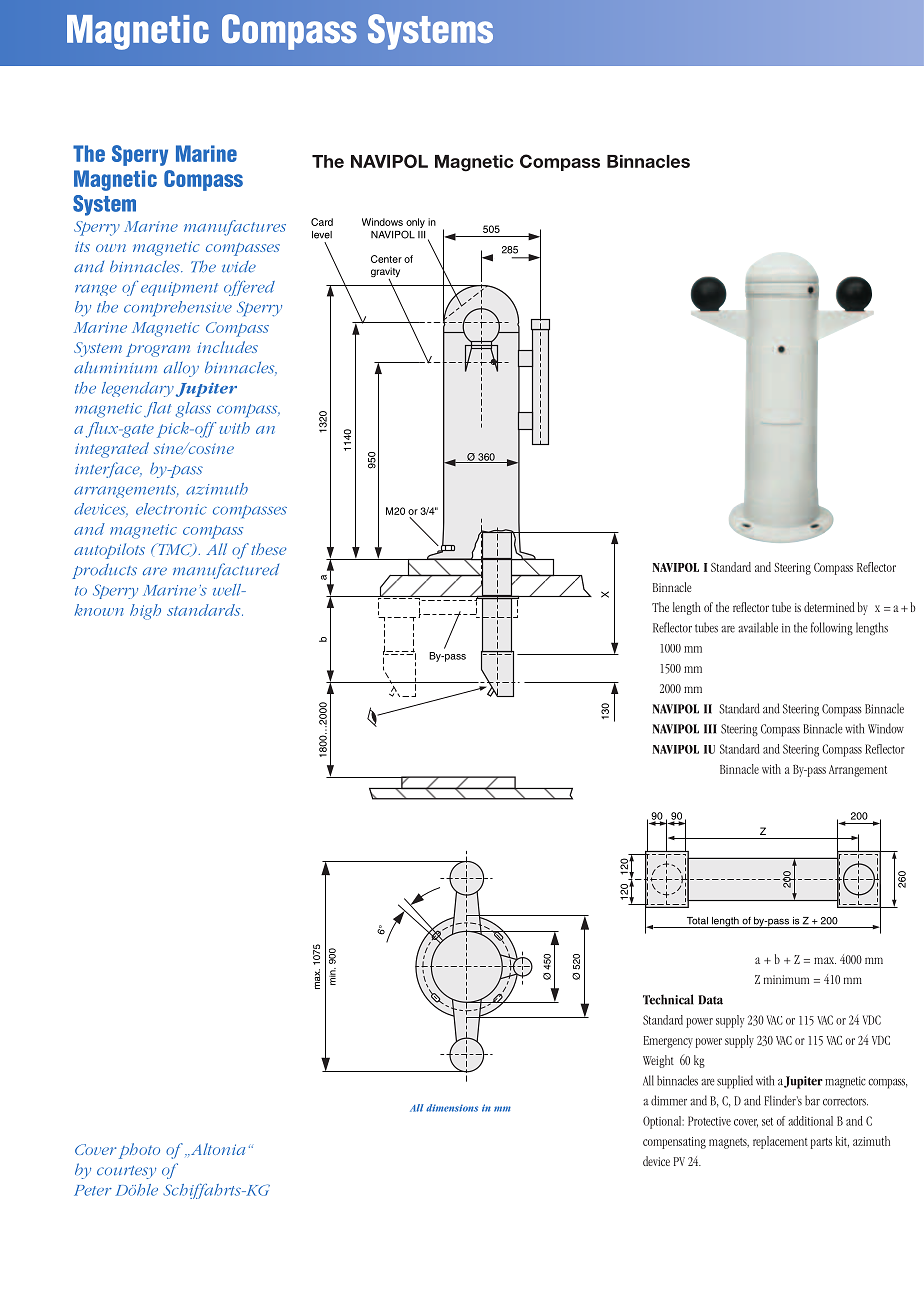  I want to click on equipment, so click(179, 289).
